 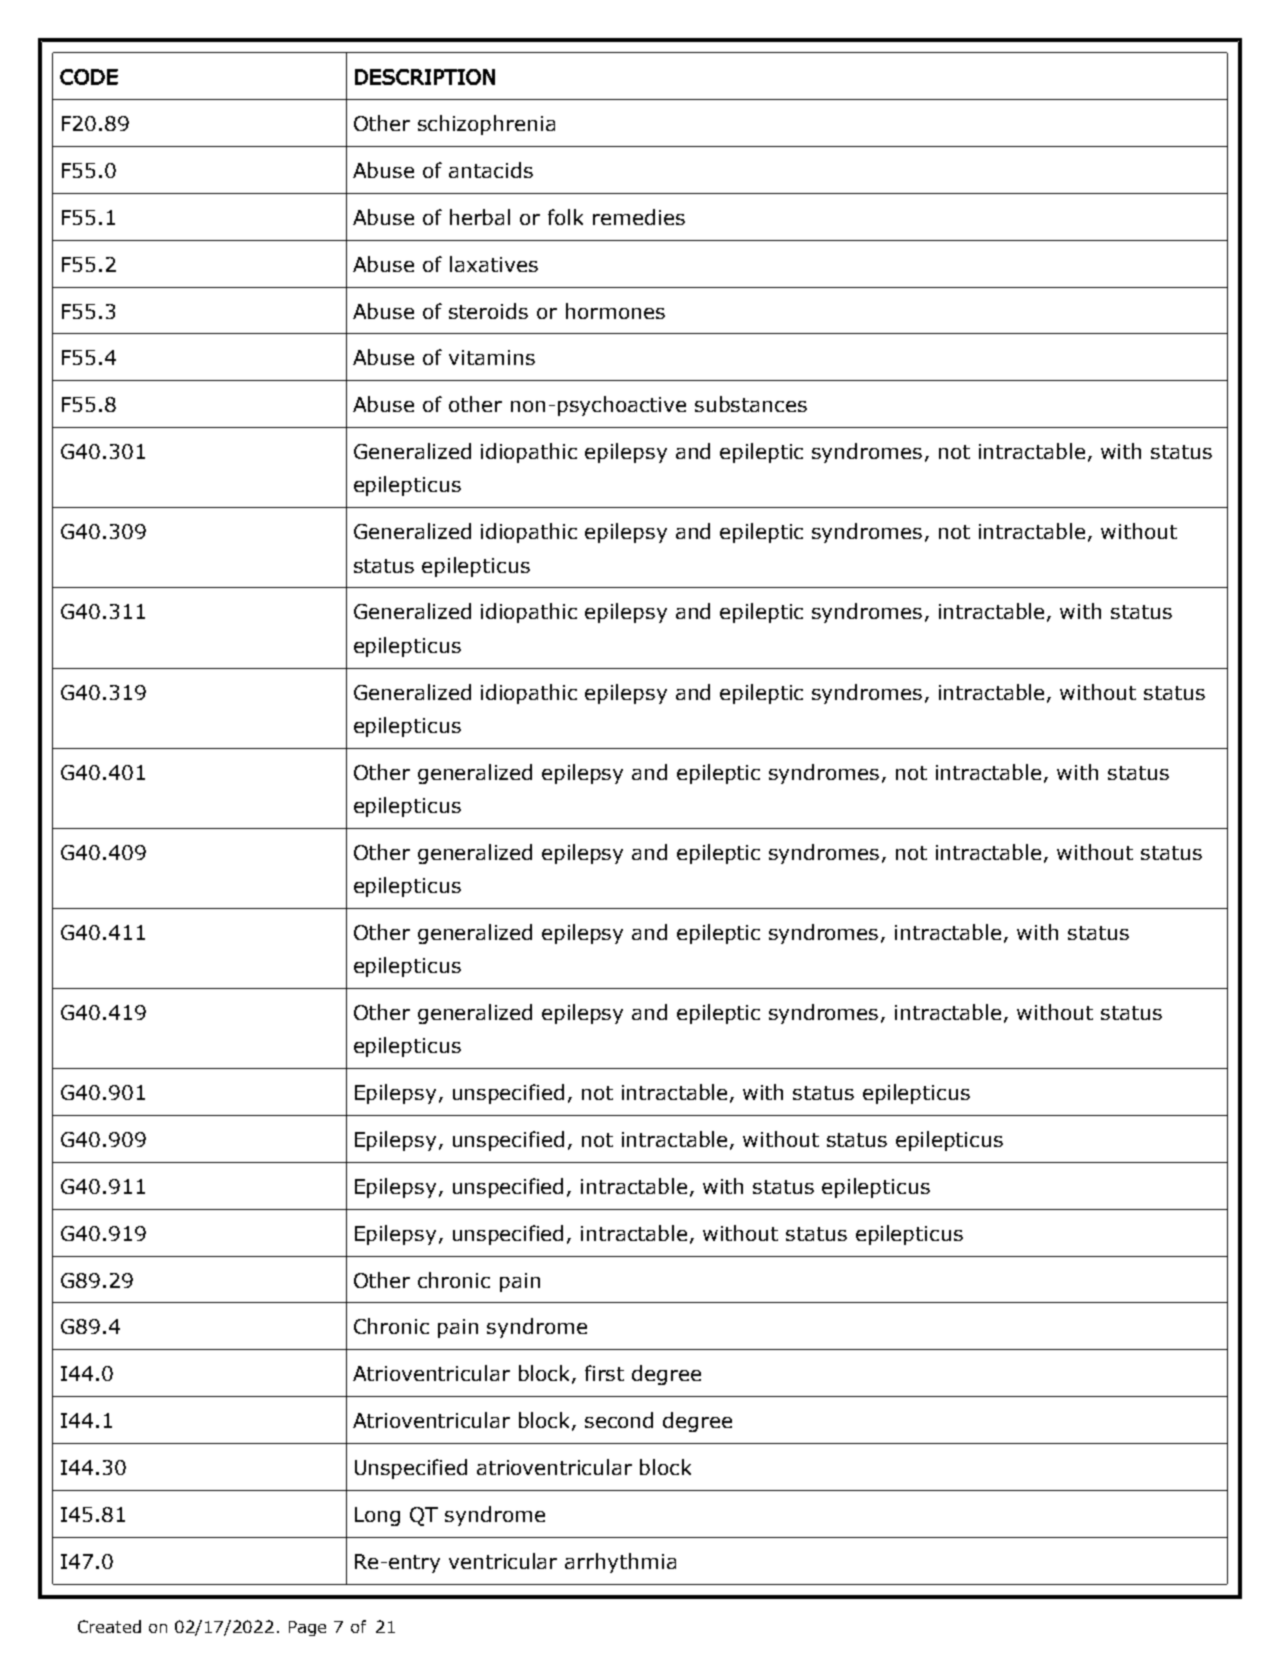 What do you see at coordinates (425, 77) in the screenshot?
I see `DESCRIPTION` at bounding box center [425, 77].
